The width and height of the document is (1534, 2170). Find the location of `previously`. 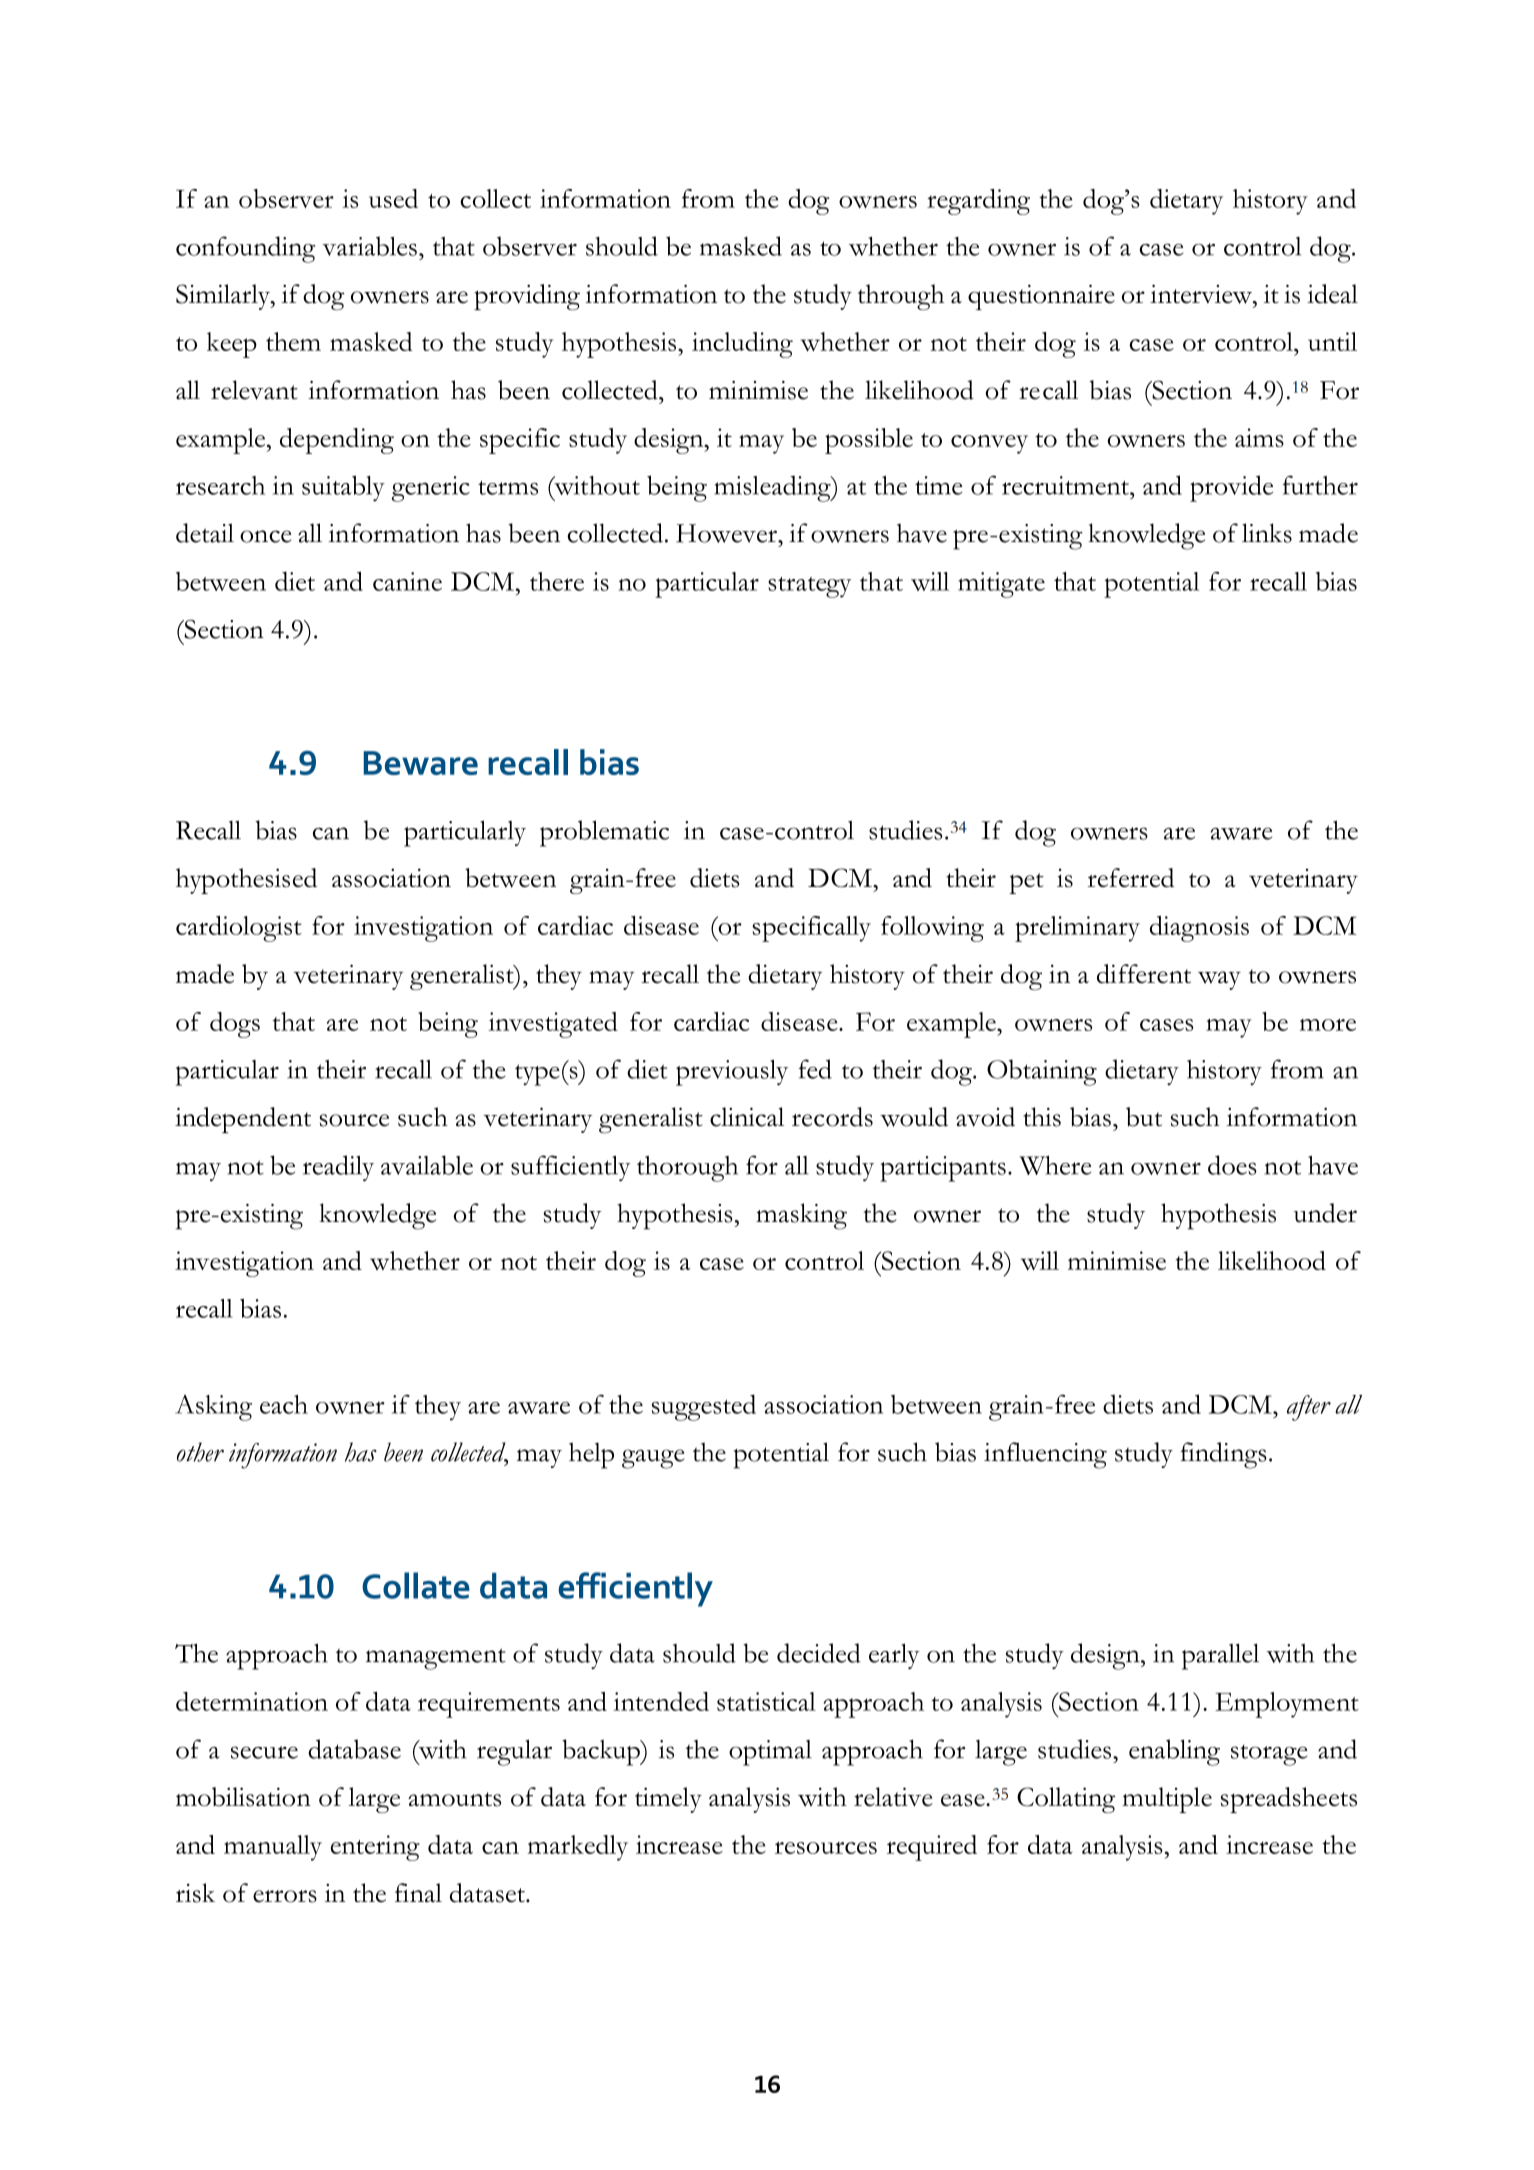

previously is located at coordinates (732, 1073).
